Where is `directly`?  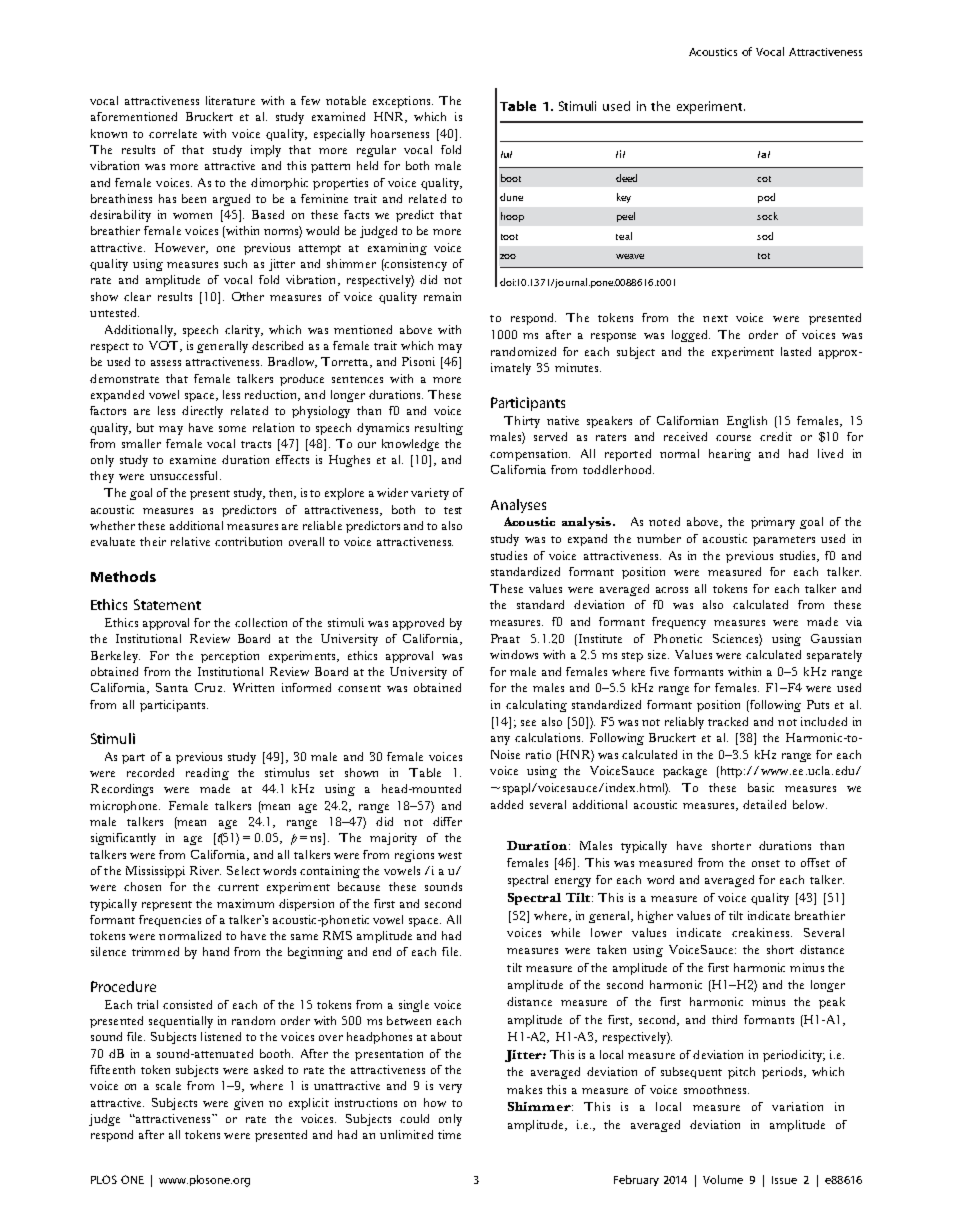
directly is located at coordinates (202, 412).
